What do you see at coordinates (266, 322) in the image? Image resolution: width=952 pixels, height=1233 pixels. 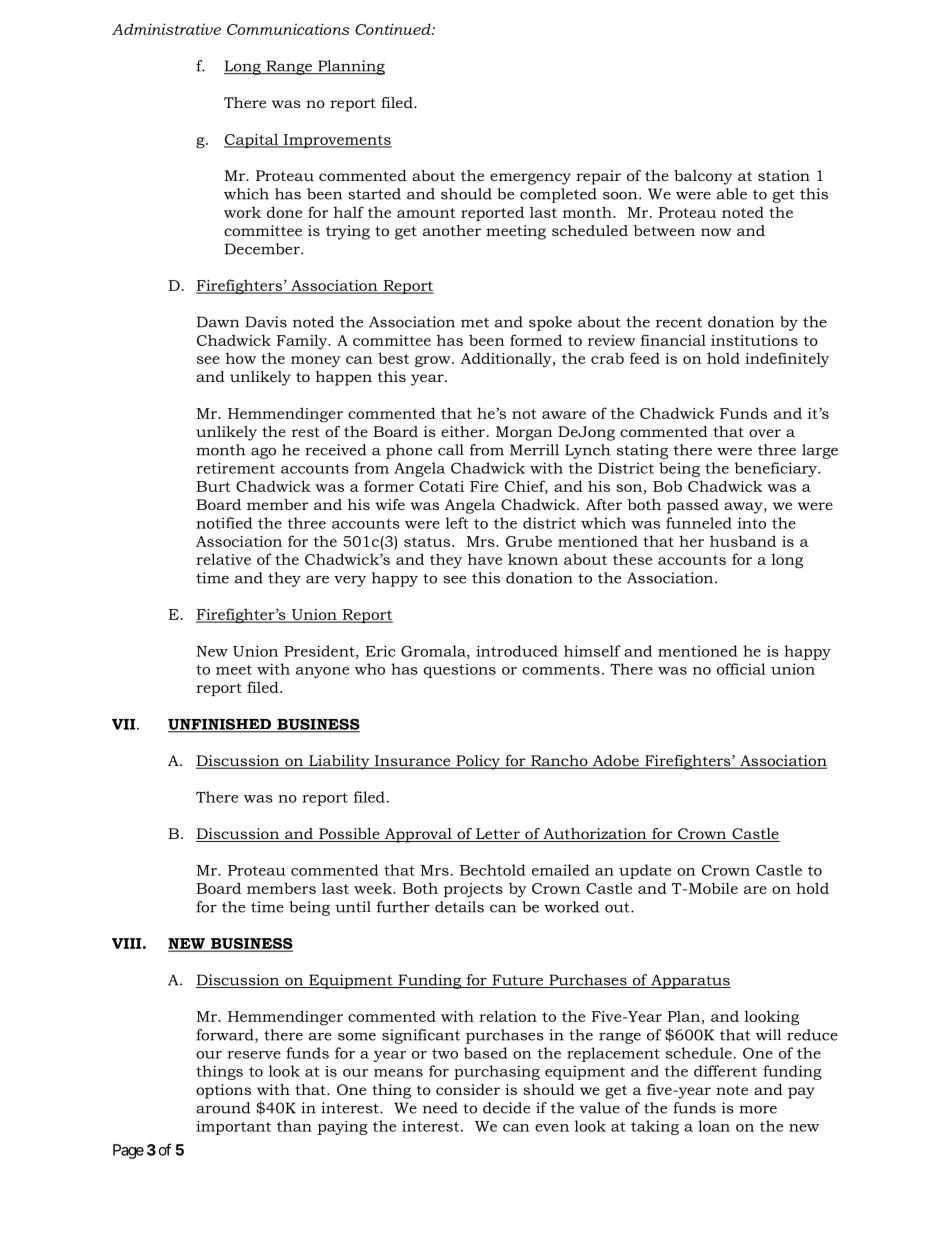 I see `Davis` at bounding box center [266, 322].
